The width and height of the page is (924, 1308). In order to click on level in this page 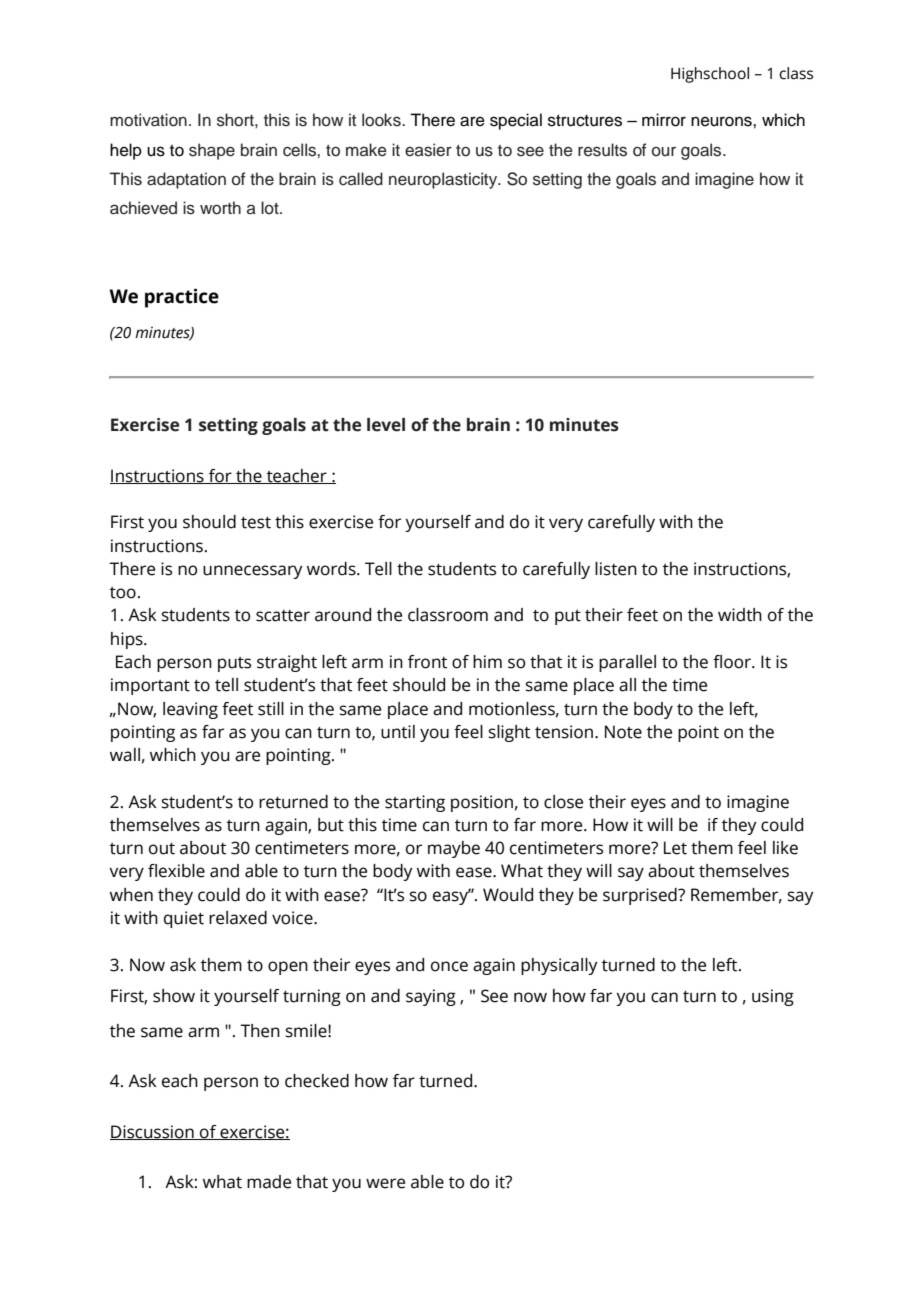, I will do `click(386, 425)`.
